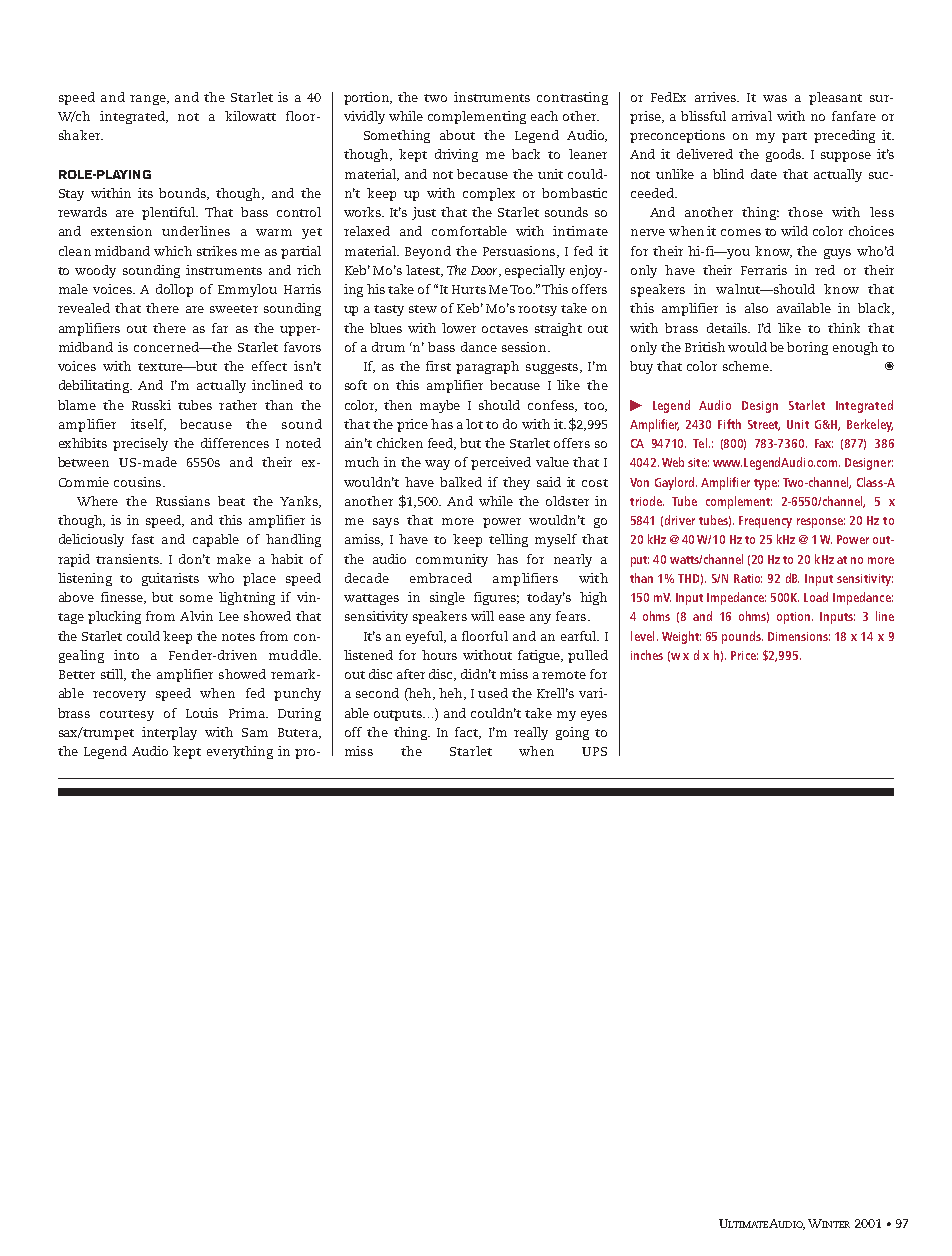  What do you see at coordinates (752, 116) in the image?
I see `arrival` at bounding box center [752, 116].
